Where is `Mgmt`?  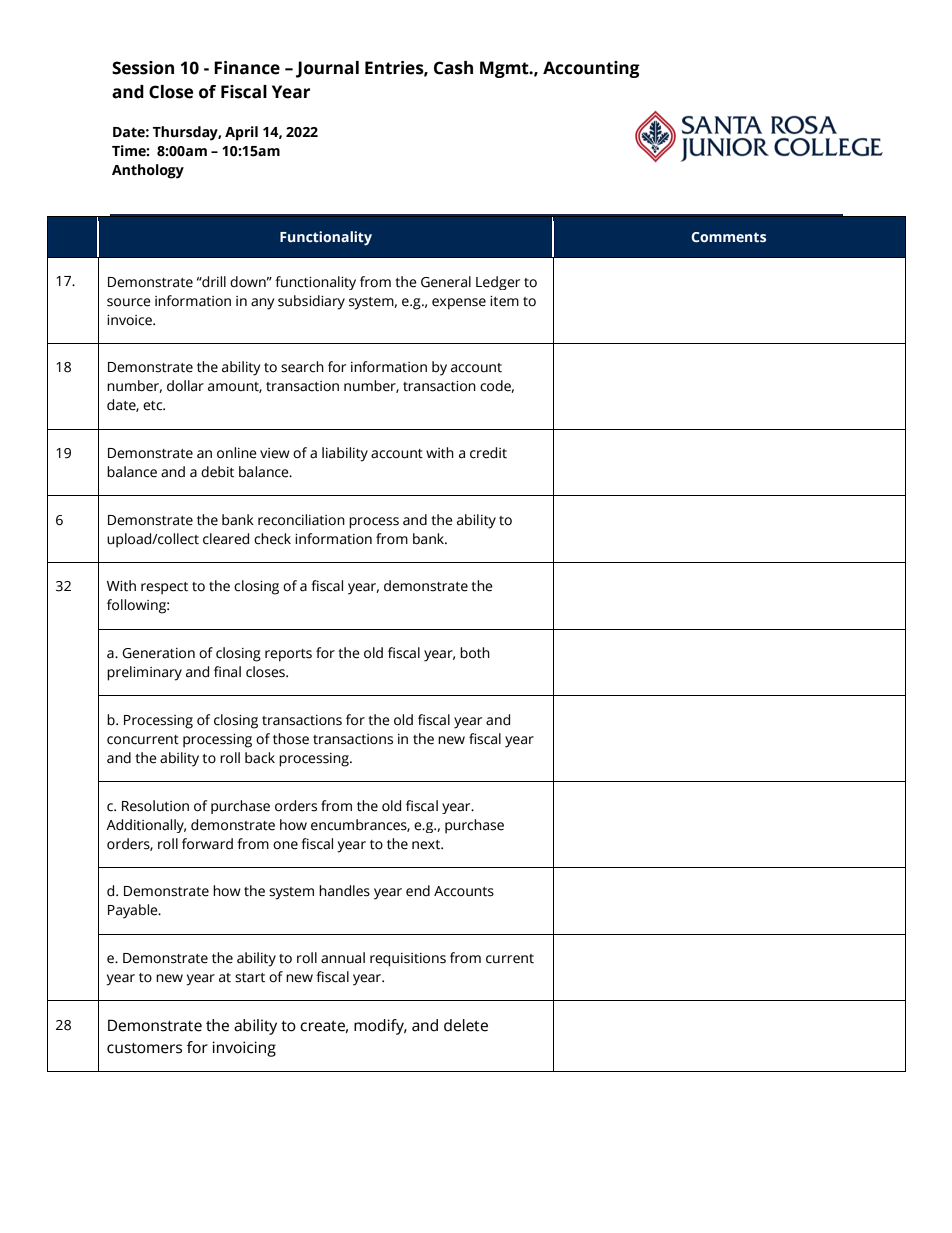 Mgmt is located at coordinates (505, 69).
